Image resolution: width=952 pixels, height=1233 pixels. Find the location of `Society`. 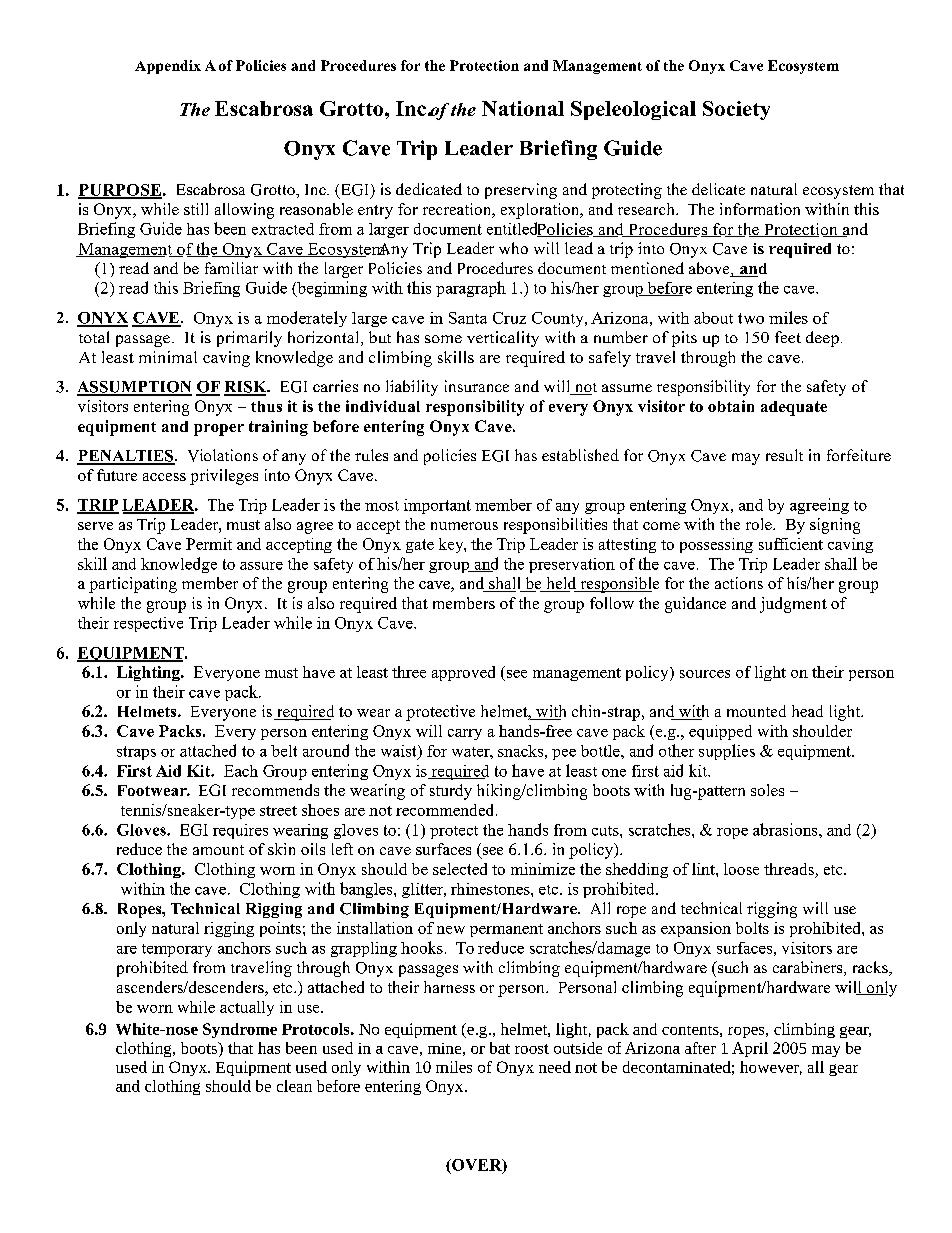

Society is located at coordinates (736, 110).
